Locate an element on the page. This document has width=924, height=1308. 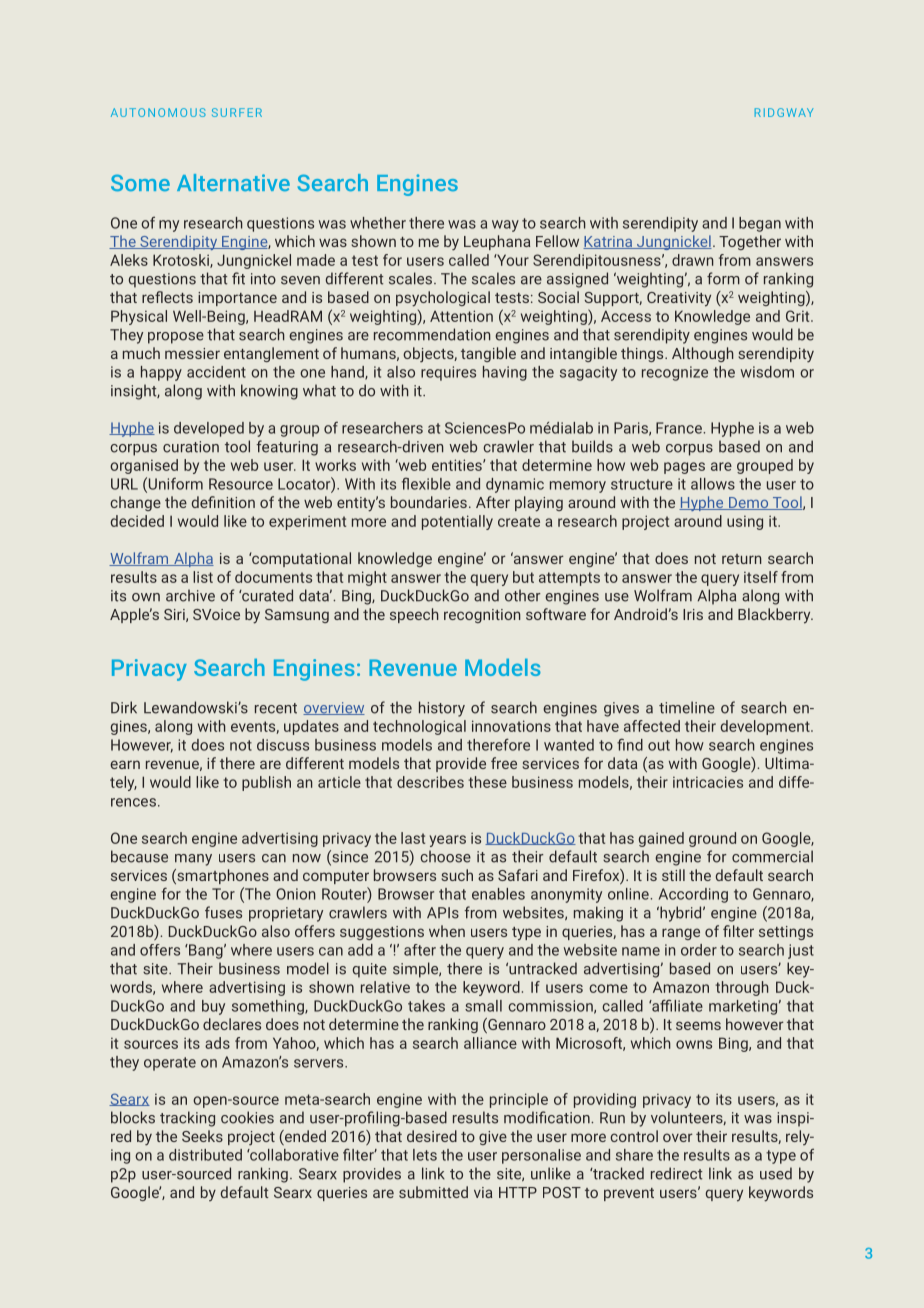
using is located at coordinates (745, 523).
